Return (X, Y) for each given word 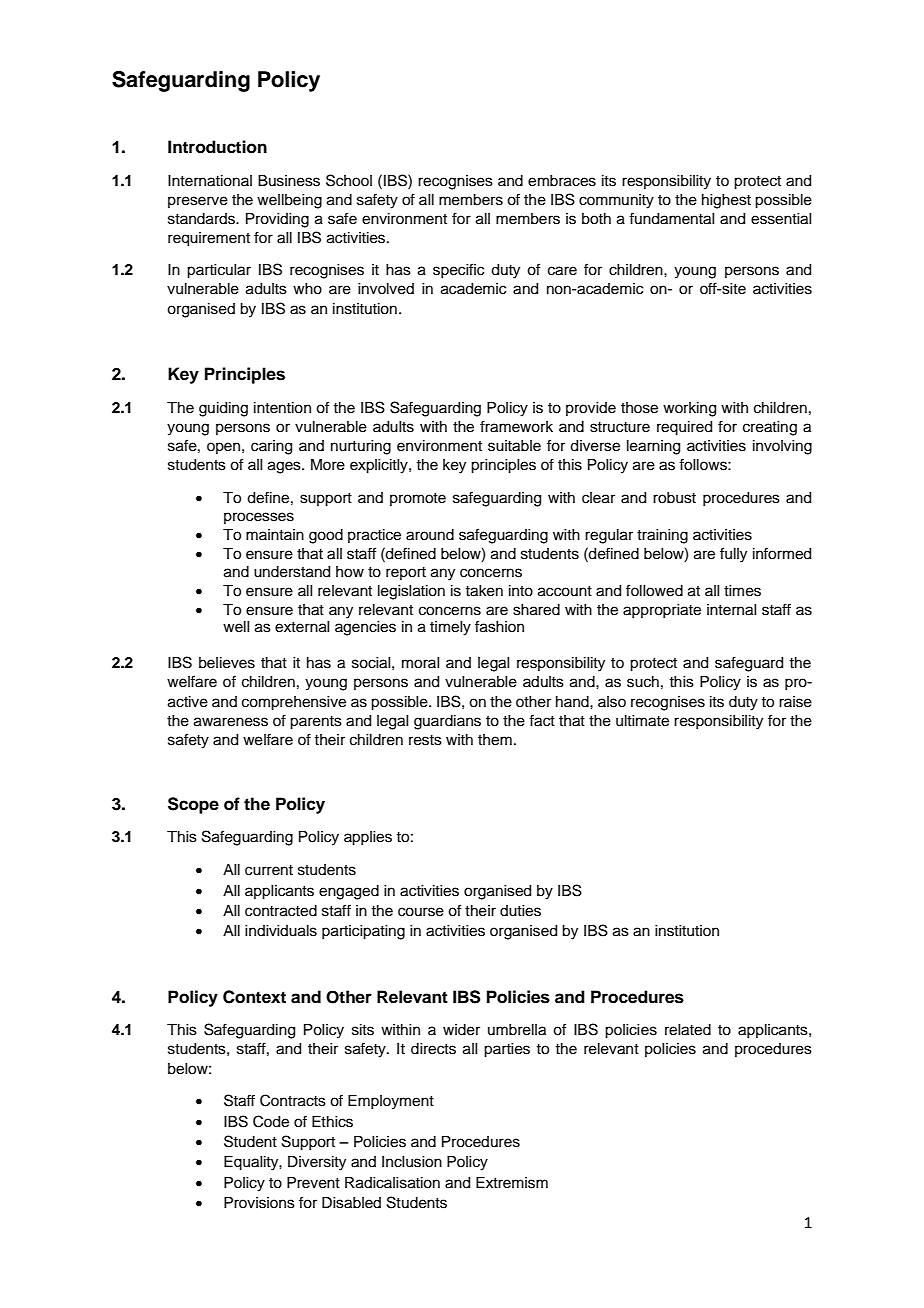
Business (289, 181)
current (269, 870)
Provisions (259, 1203)
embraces (562, 181)
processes (259, 518)
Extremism (512, 1183)
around (430, 535)
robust (674, 498)
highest (726, 201)
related (688, 1030)
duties (520, 911)
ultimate (642, 721)
